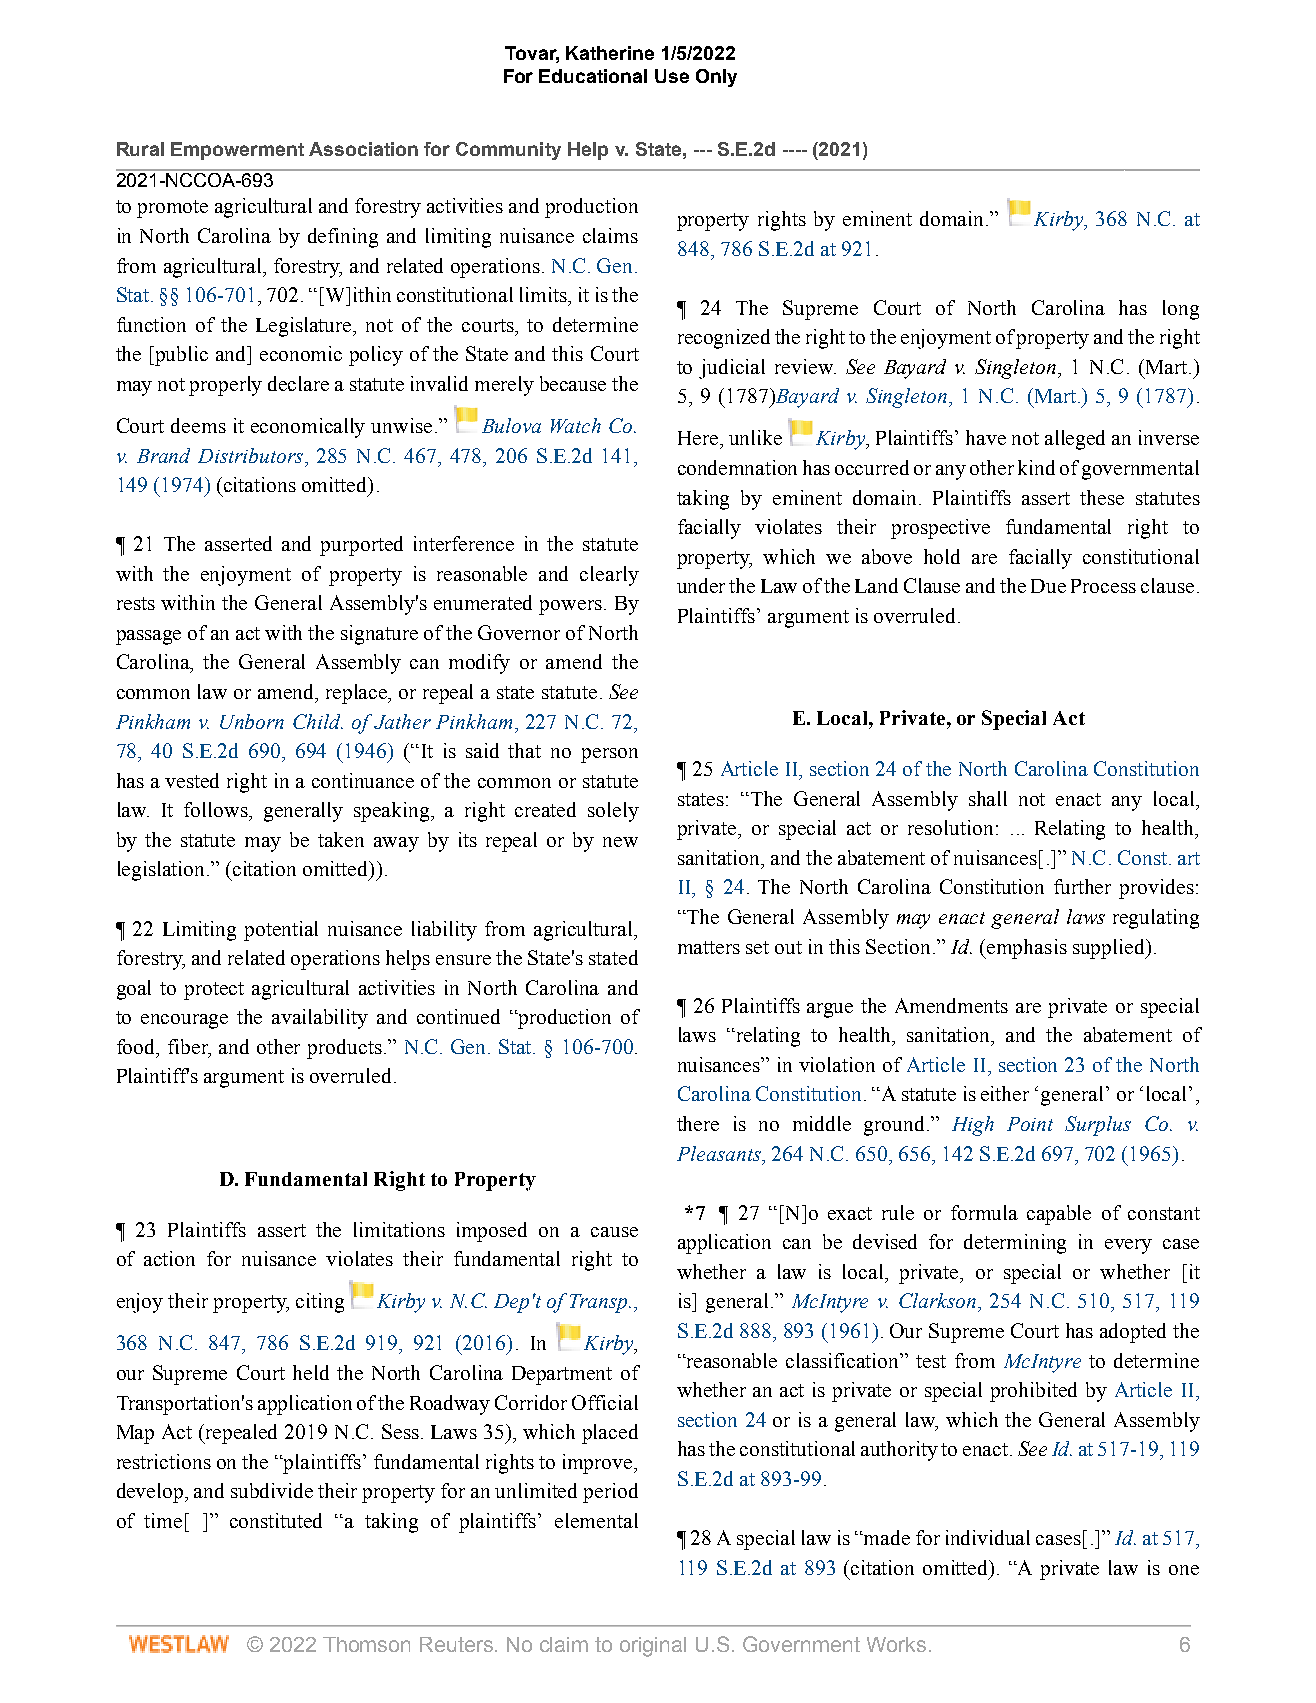  Describe the element at coordinates (237, 151) in the document. I see `Empowerment` at that location.
